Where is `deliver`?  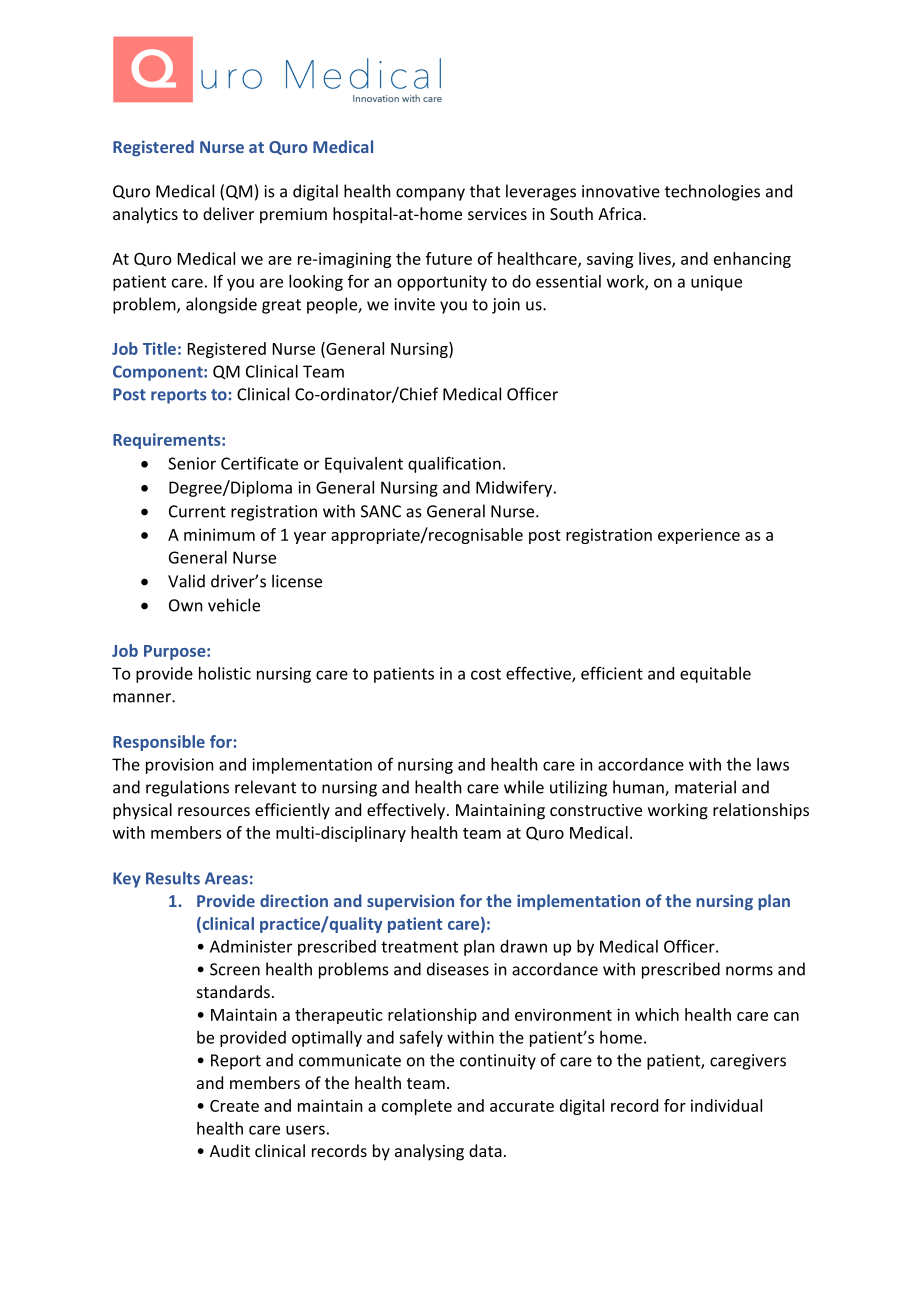 deliver is located at coordinates (228, 213).
